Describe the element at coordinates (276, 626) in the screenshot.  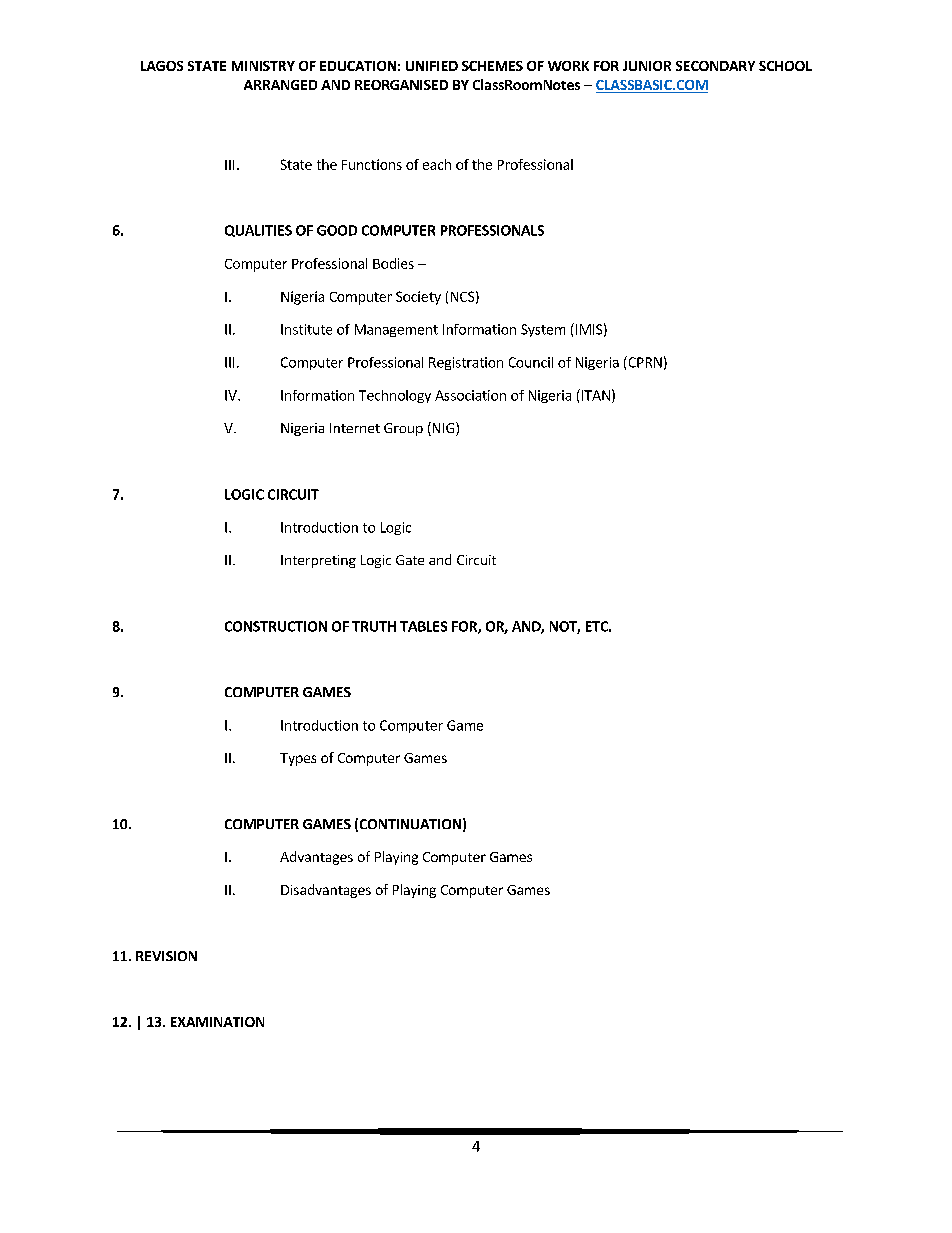
I see `CONSTRUCTION` at that location.
